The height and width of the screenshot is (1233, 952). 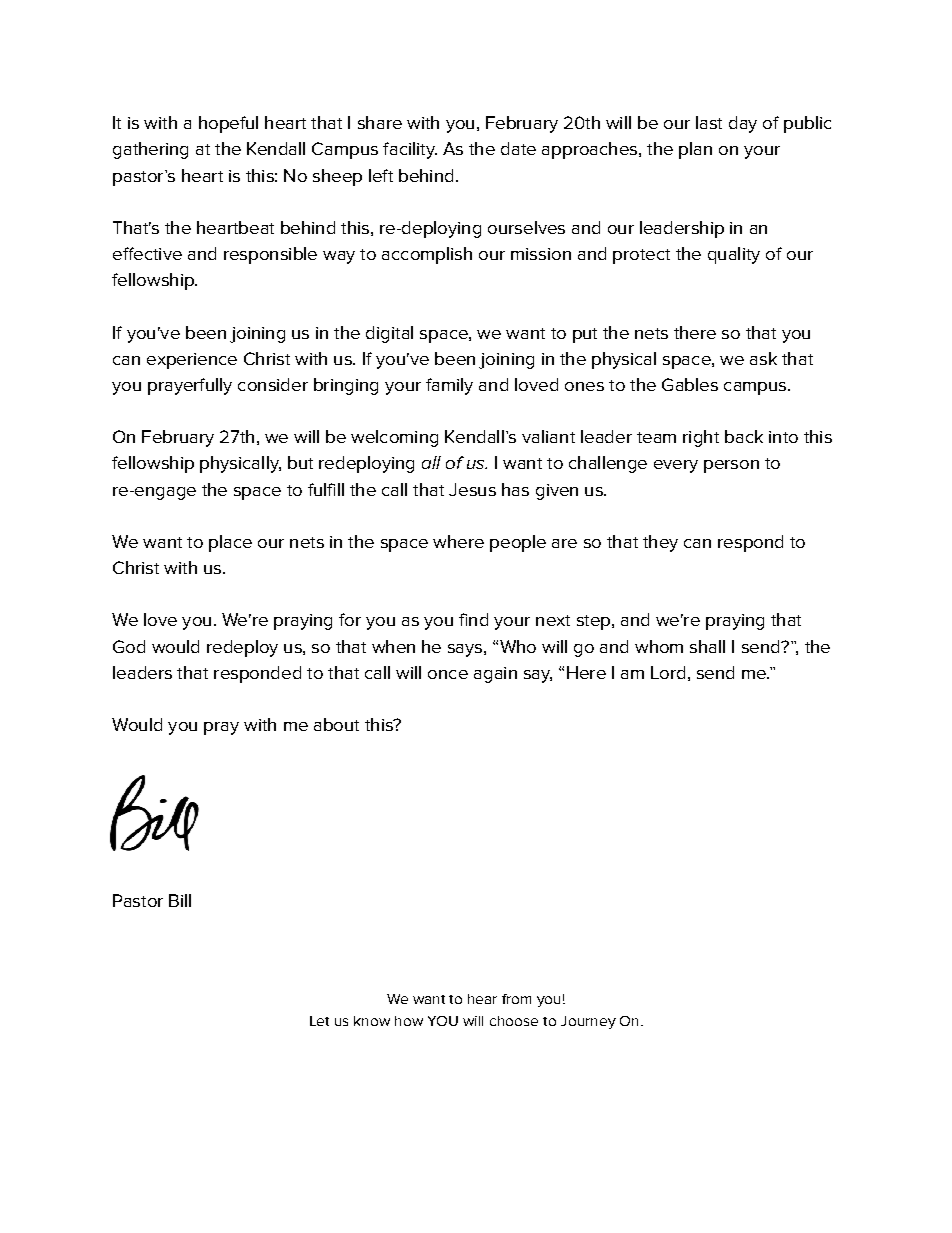 I want to click on hopeful, so click(x=228, y=124).
